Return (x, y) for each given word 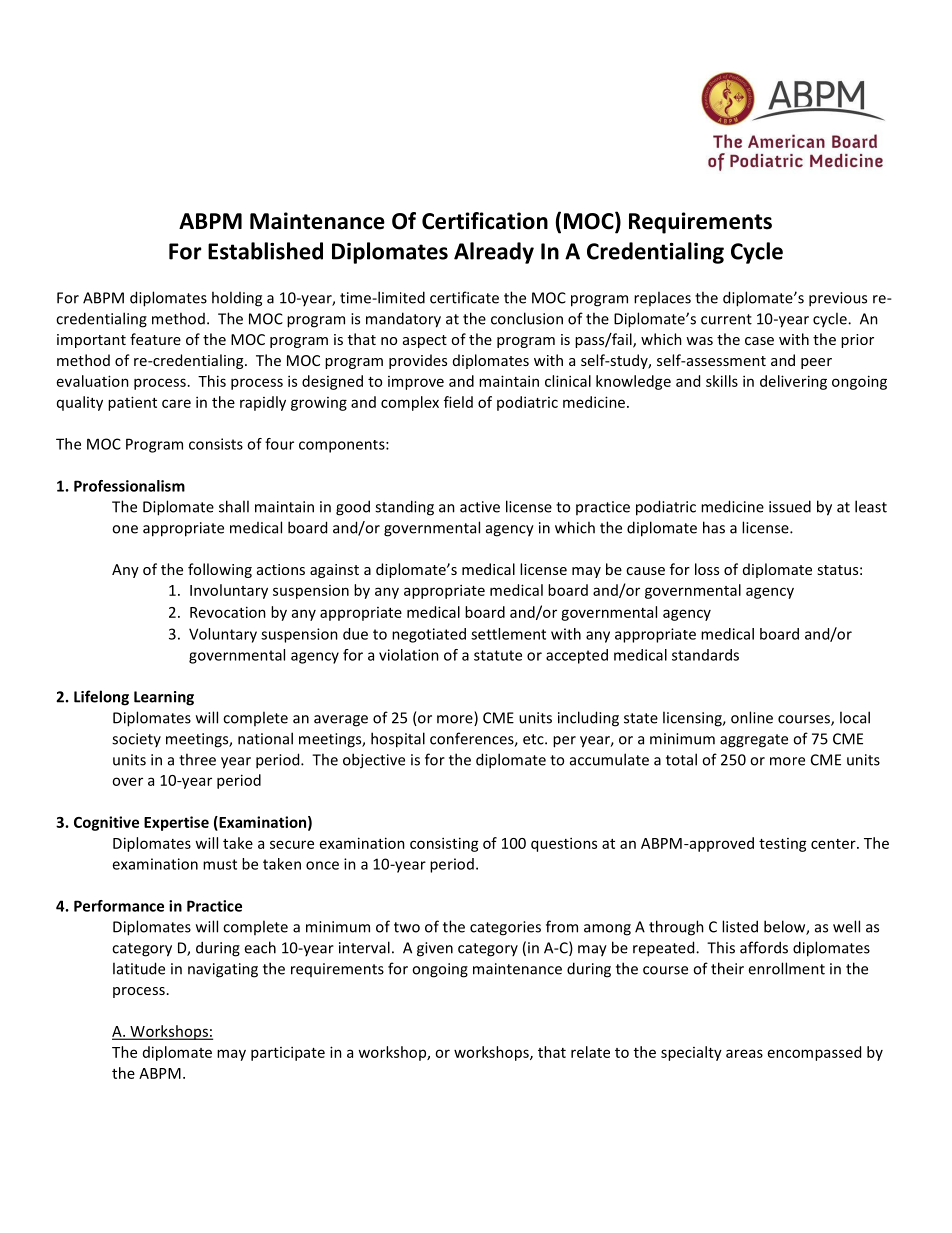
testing (783, 845)
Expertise (176, 823)
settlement (508, 634)
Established (265, 251)
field (458, 402)
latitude (139, 968)
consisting (444, 844)
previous (838, 299)
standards (705, 655)
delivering (793, 382)
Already (494, 253)
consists (216, 444)
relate (590, 1052)
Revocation (228, 612)
